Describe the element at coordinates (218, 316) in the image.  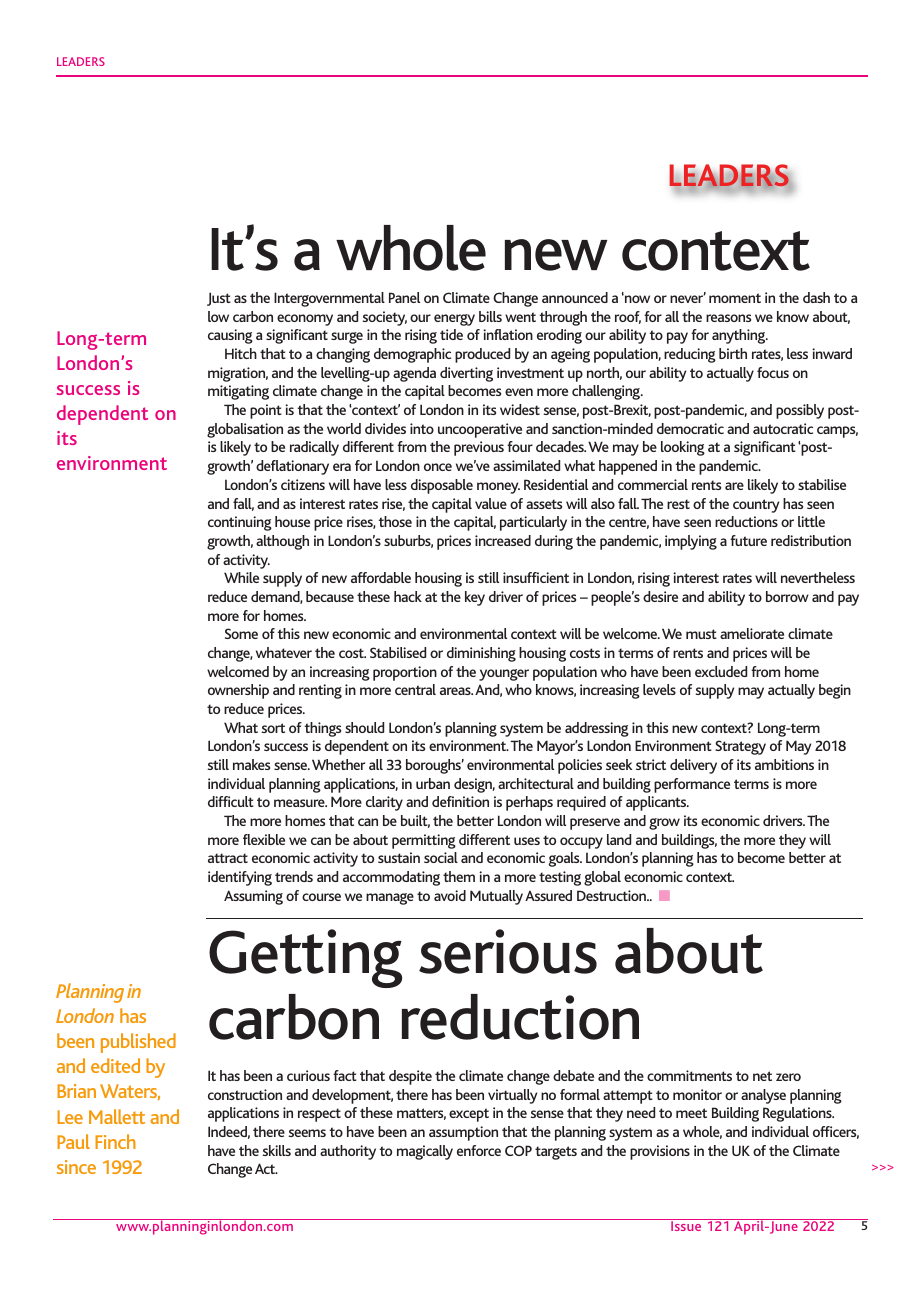
I see `low` at that location.
